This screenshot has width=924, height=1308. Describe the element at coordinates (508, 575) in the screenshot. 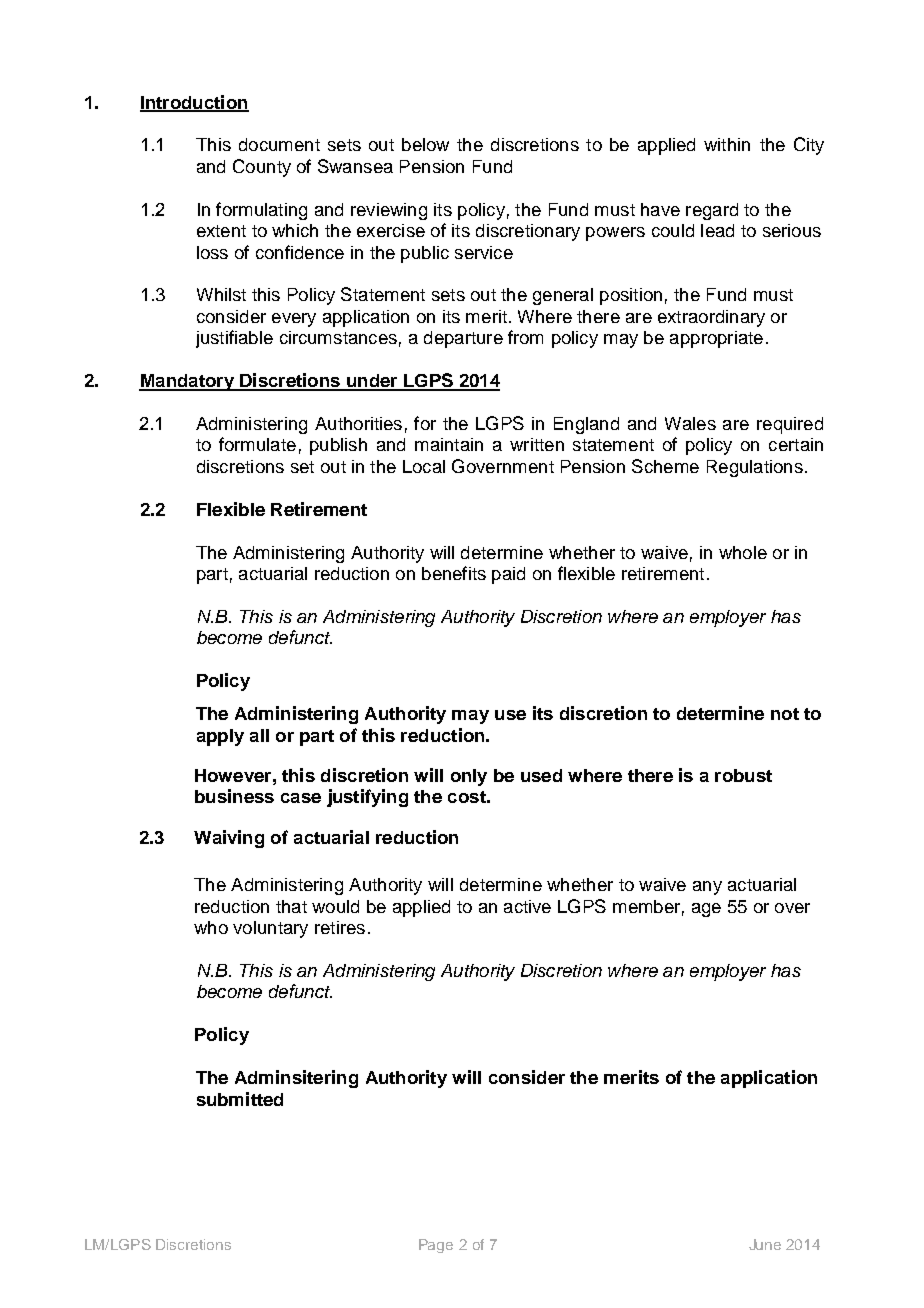

I see `paid` at that location.
